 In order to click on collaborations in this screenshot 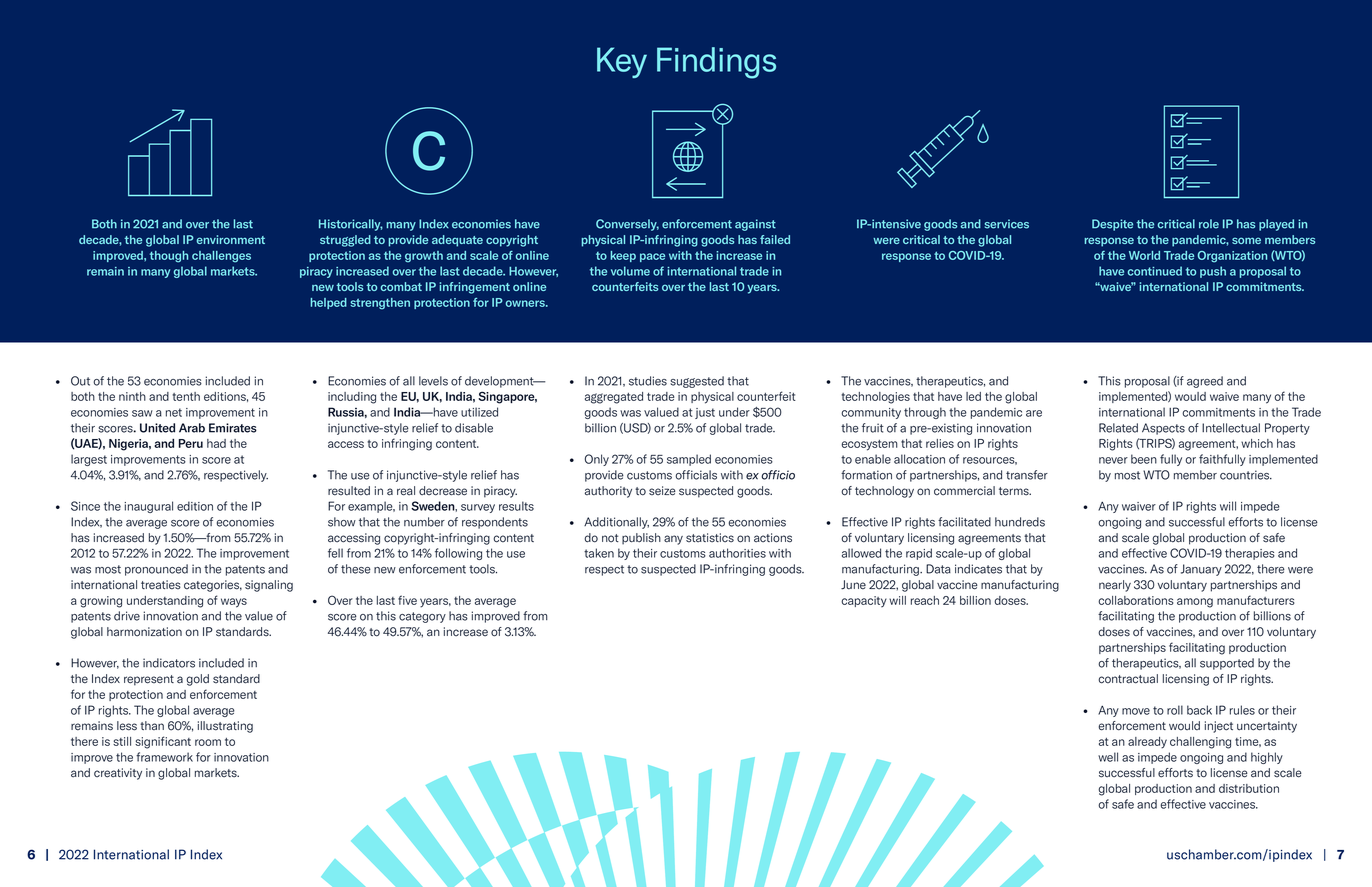, I will do `click(1136, 600)`.
